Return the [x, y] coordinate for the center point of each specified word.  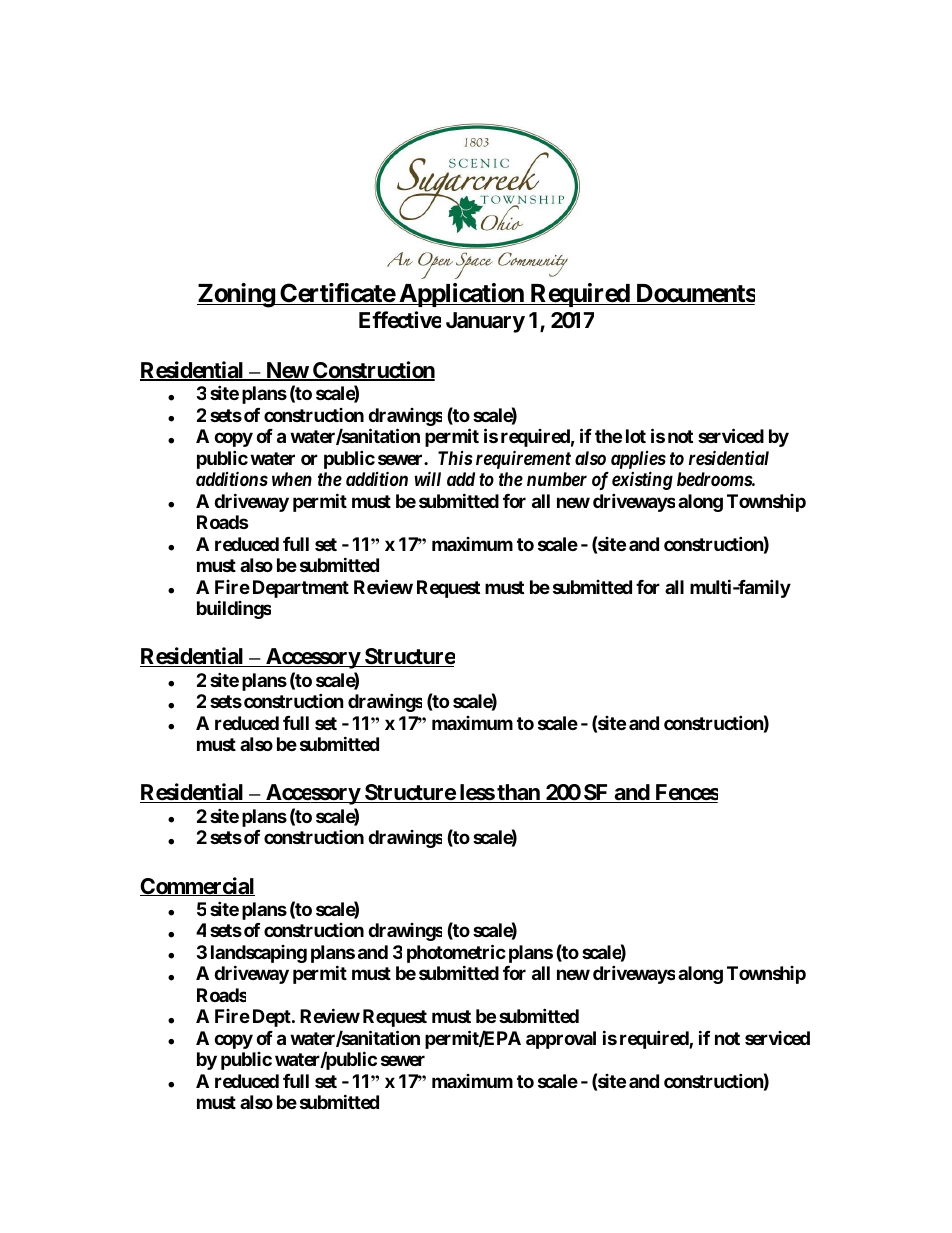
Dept [273, 1018]
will [427, 478]
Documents [694, 294]
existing [642, 480]
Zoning [236, 295]
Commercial [197, 886]
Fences [685, 793]
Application [461, 295]
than [518, 793]
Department [301, 589]
